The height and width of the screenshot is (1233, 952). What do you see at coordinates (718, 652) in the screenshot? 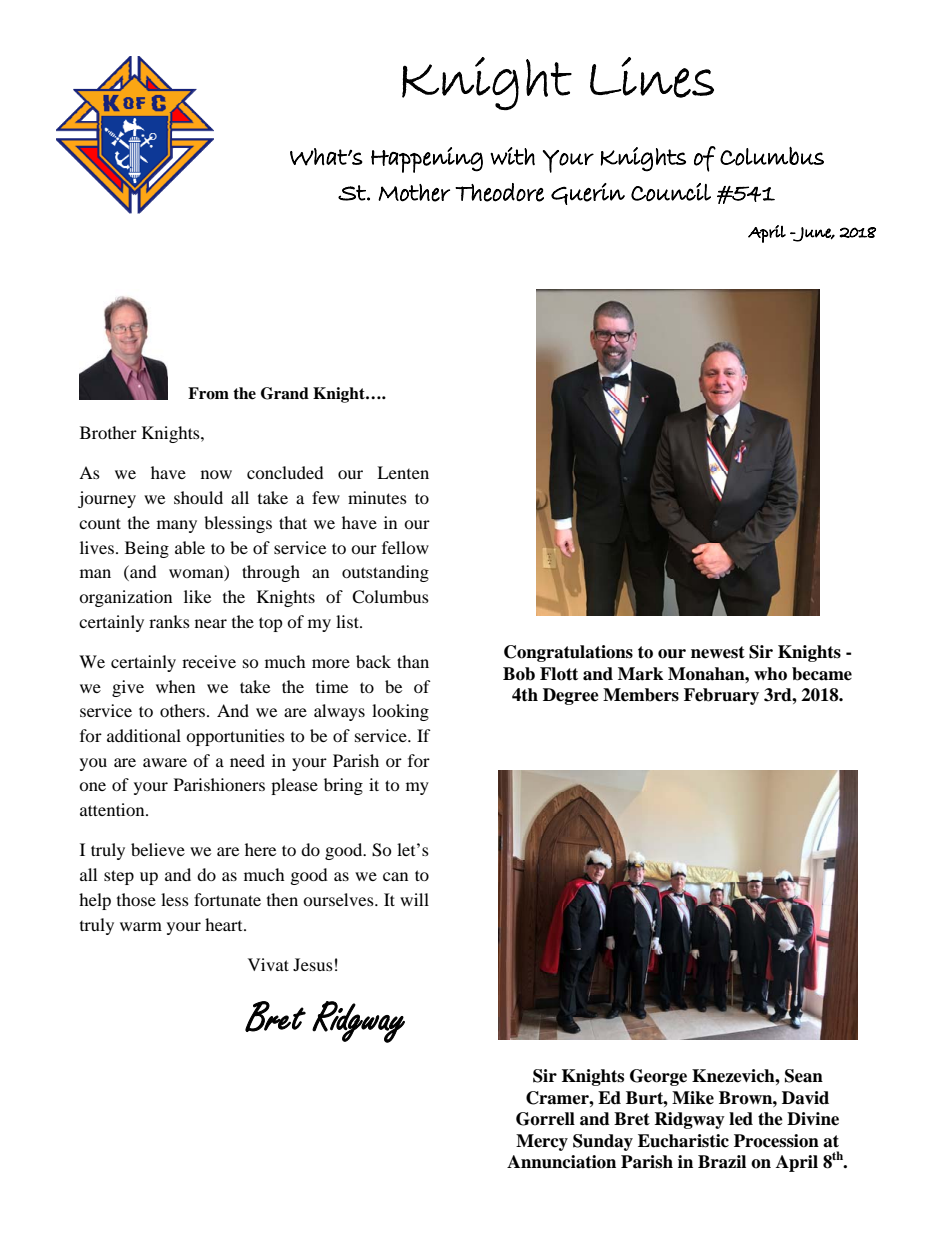
I see `newest` at bounding box center [718, 652].
